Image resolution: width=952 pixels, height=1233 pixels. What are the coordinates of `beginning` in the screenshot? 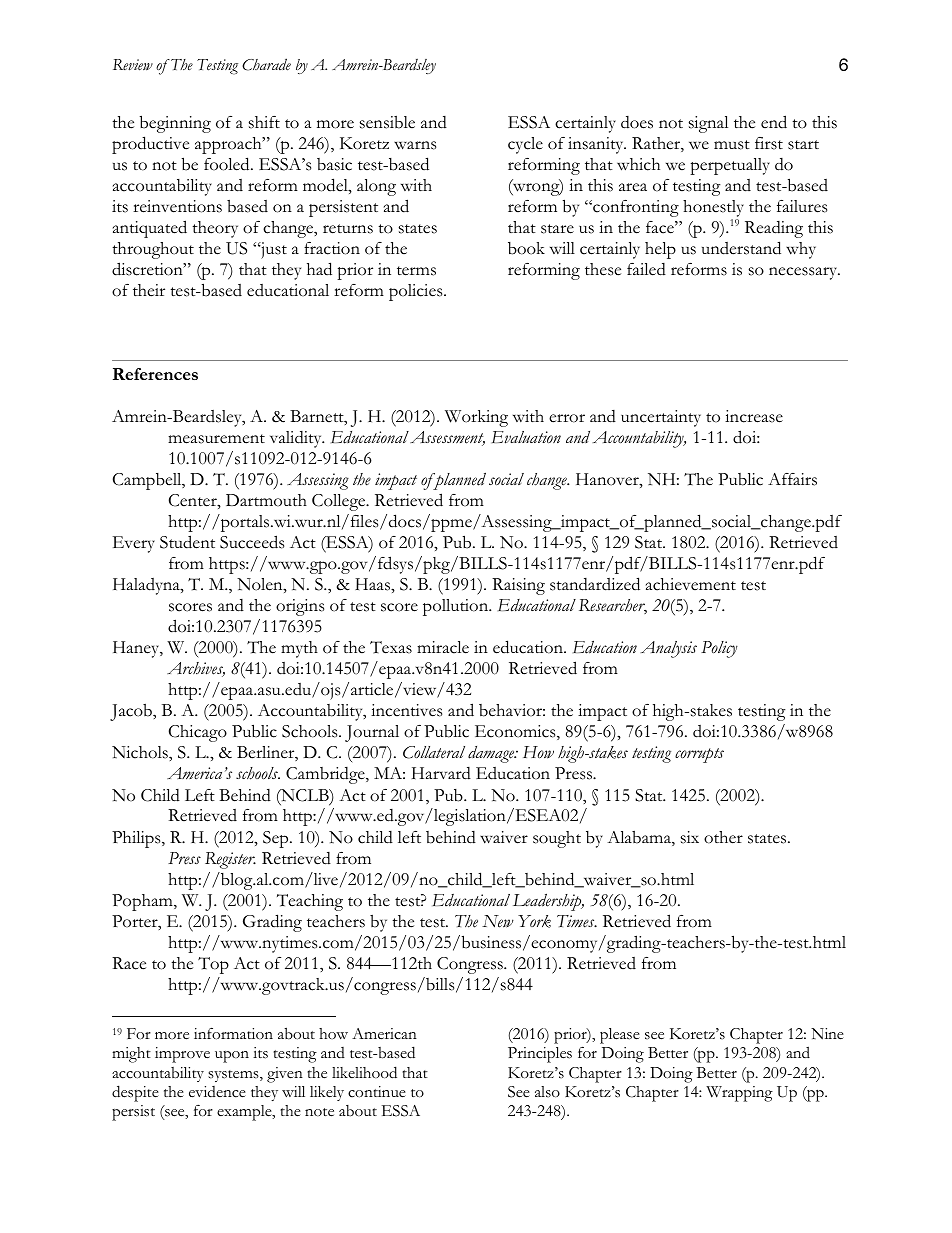 It's located at (175, 124).
